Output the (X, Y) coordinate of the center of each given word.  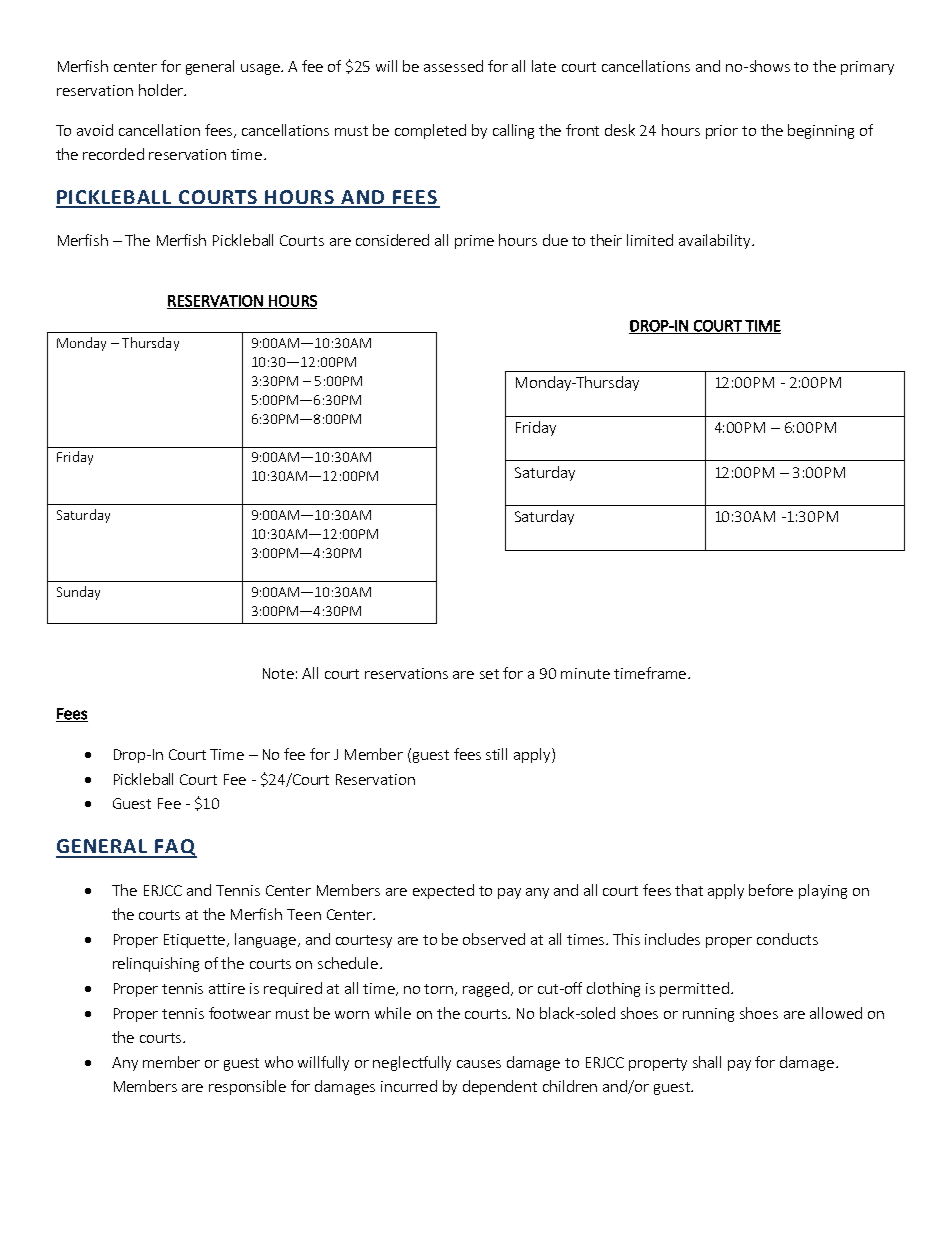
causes (479, 1064)
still (496, 754)
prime (474, 242)
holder (162, 90)
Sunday (78, 593)
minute (585, 673)
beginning (821, 131)
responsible (247, 1087)
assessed (453, 66)
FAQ (175, 848)
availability (716, 241)
